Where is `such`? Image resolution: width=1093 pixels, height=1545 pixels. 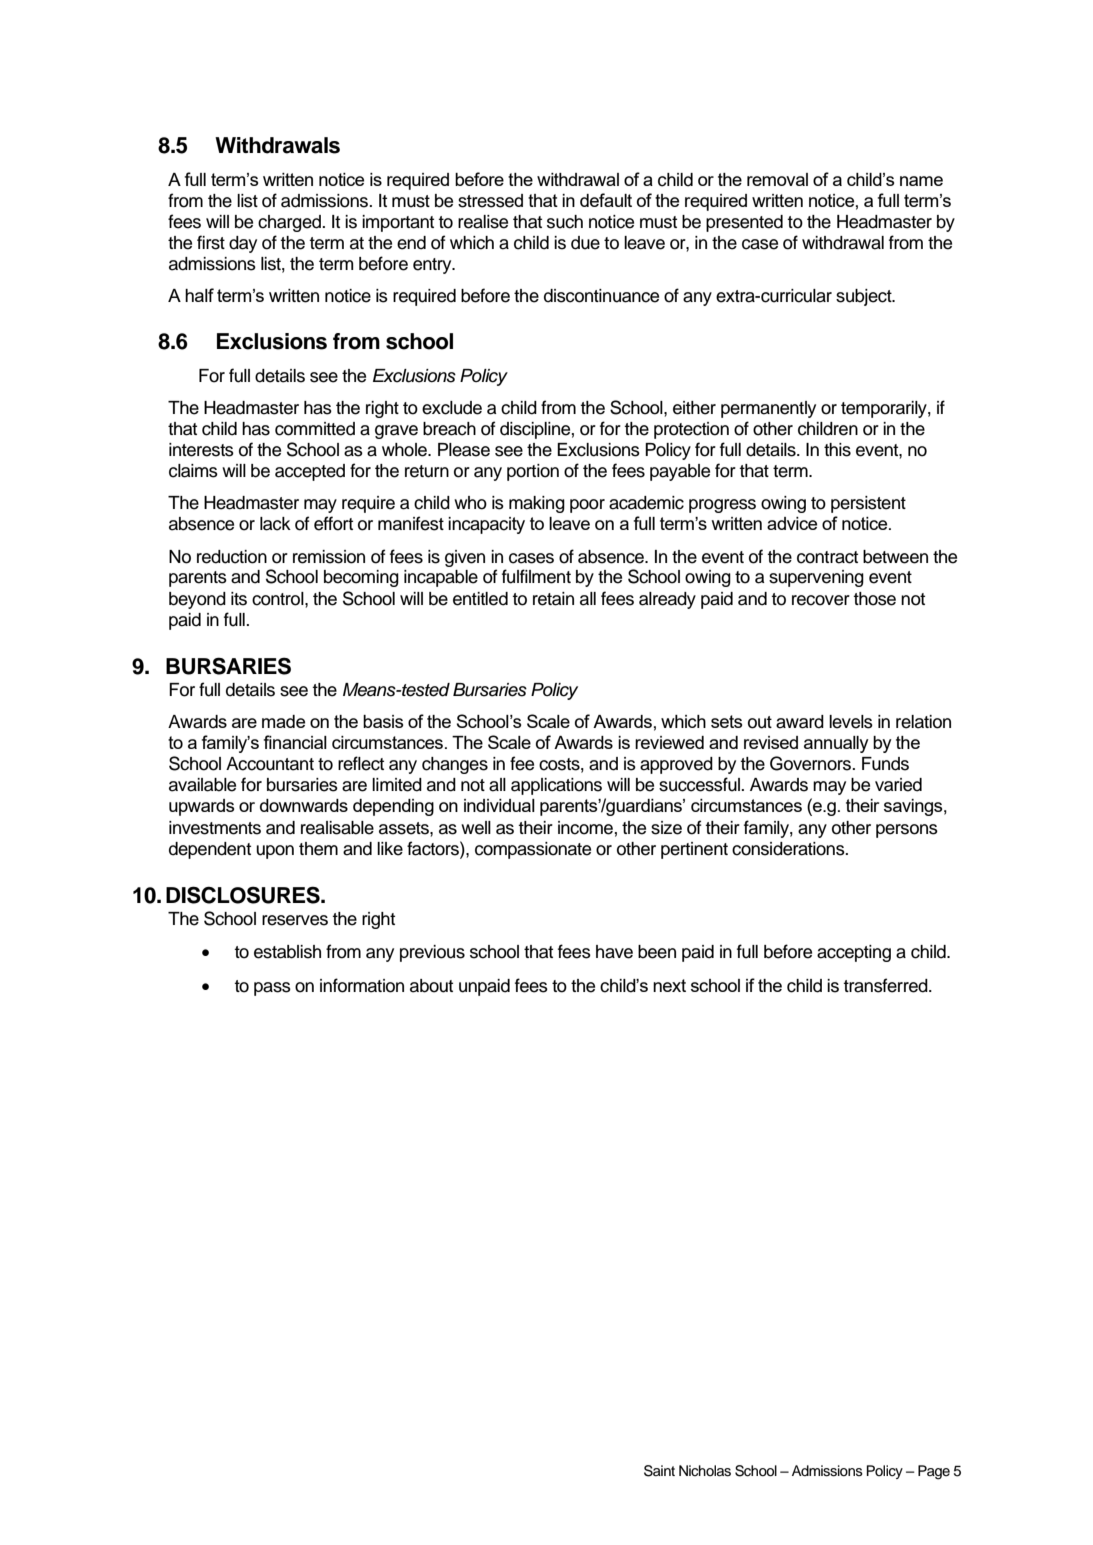
such is located at coordinates (565, 222).
